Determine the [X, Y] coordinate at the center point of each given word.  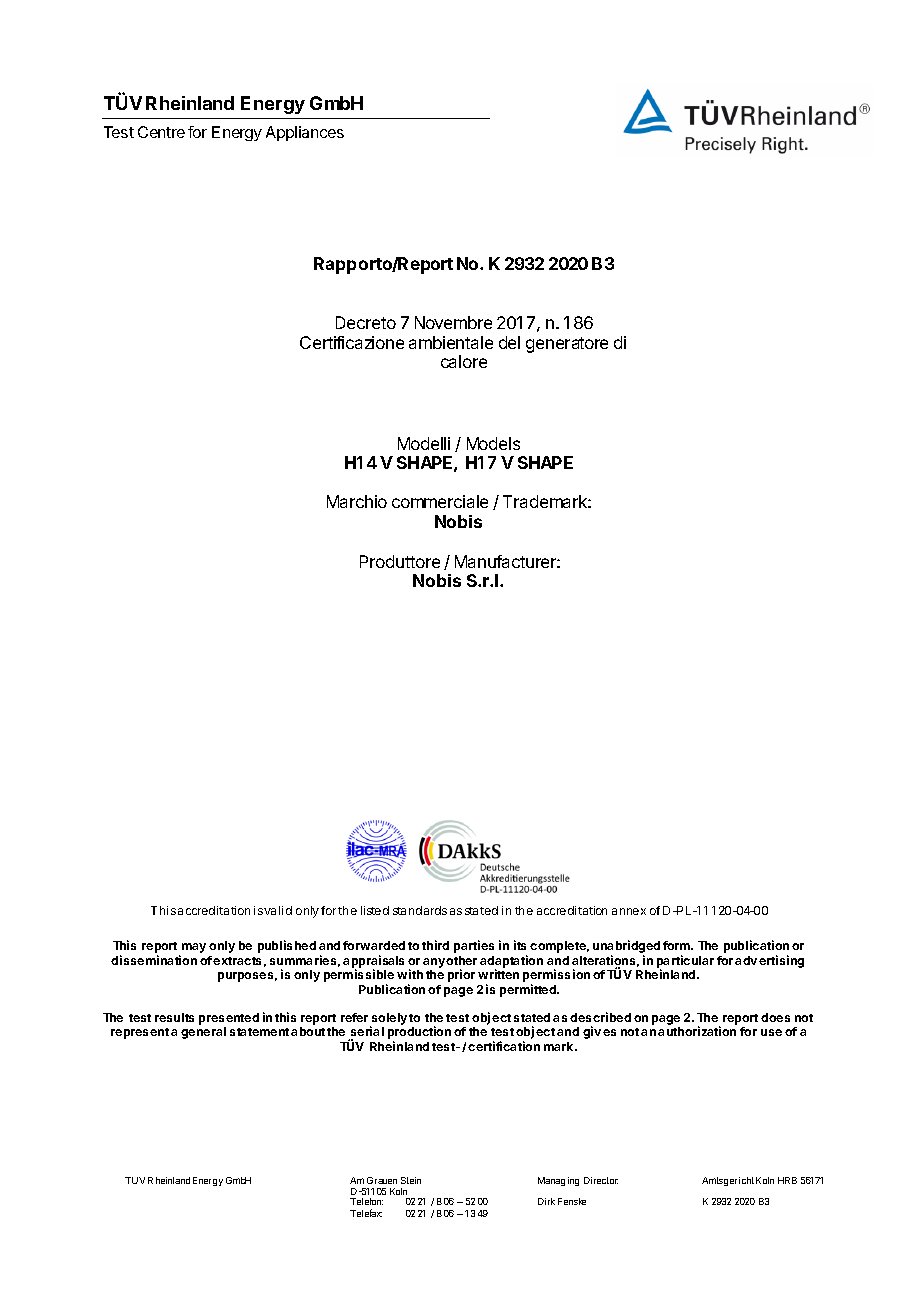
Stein [411, 1180]
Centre [161, 132]
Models [493, 443]
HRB [787, 1180]
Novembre [453, 322]
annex [629, 911]
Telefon [366, 1201]
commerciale [440, 501]
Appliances [305, 133]
